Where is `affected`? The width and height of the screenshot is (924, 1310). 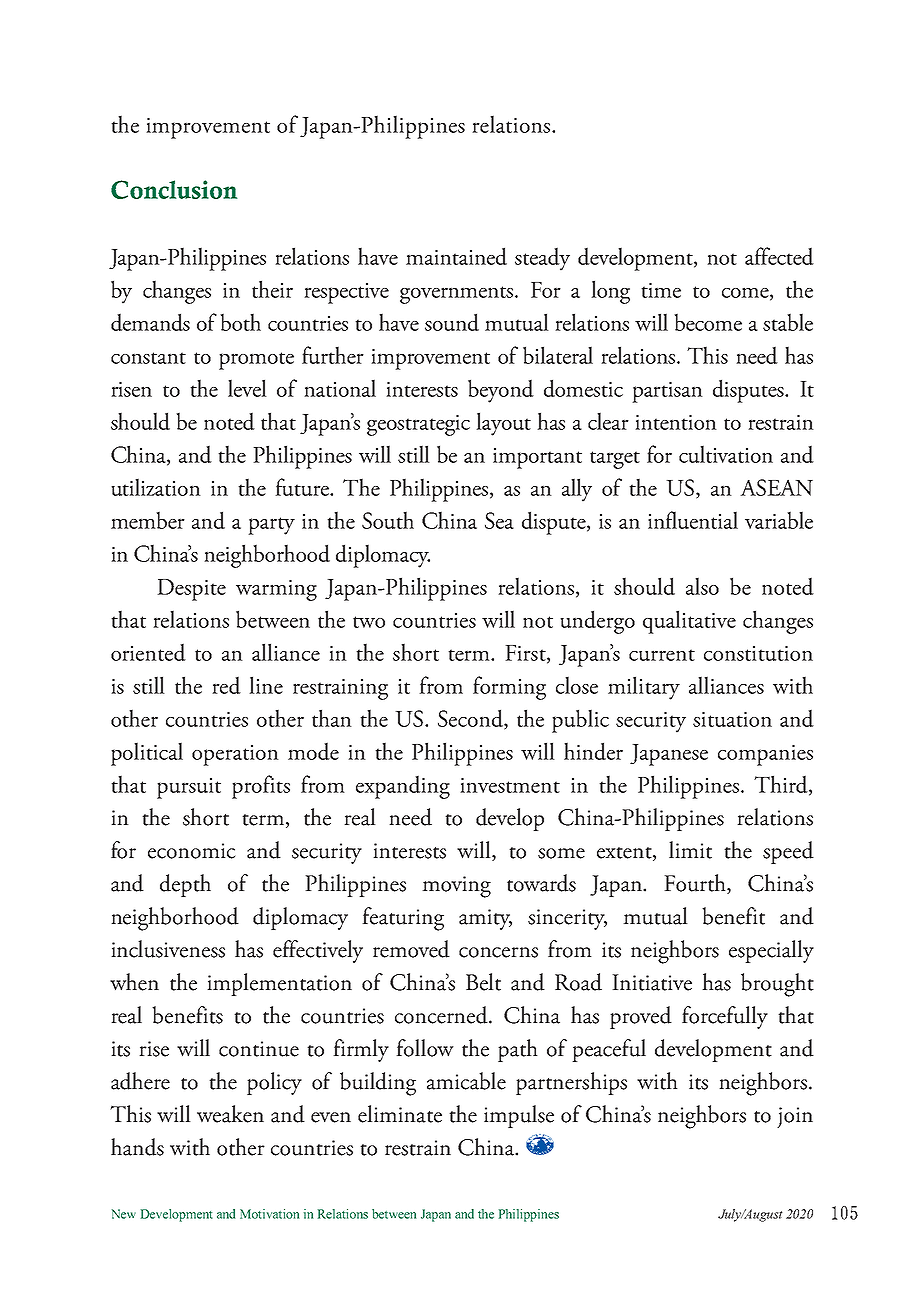
affected is located at coordinates (779, 256).
